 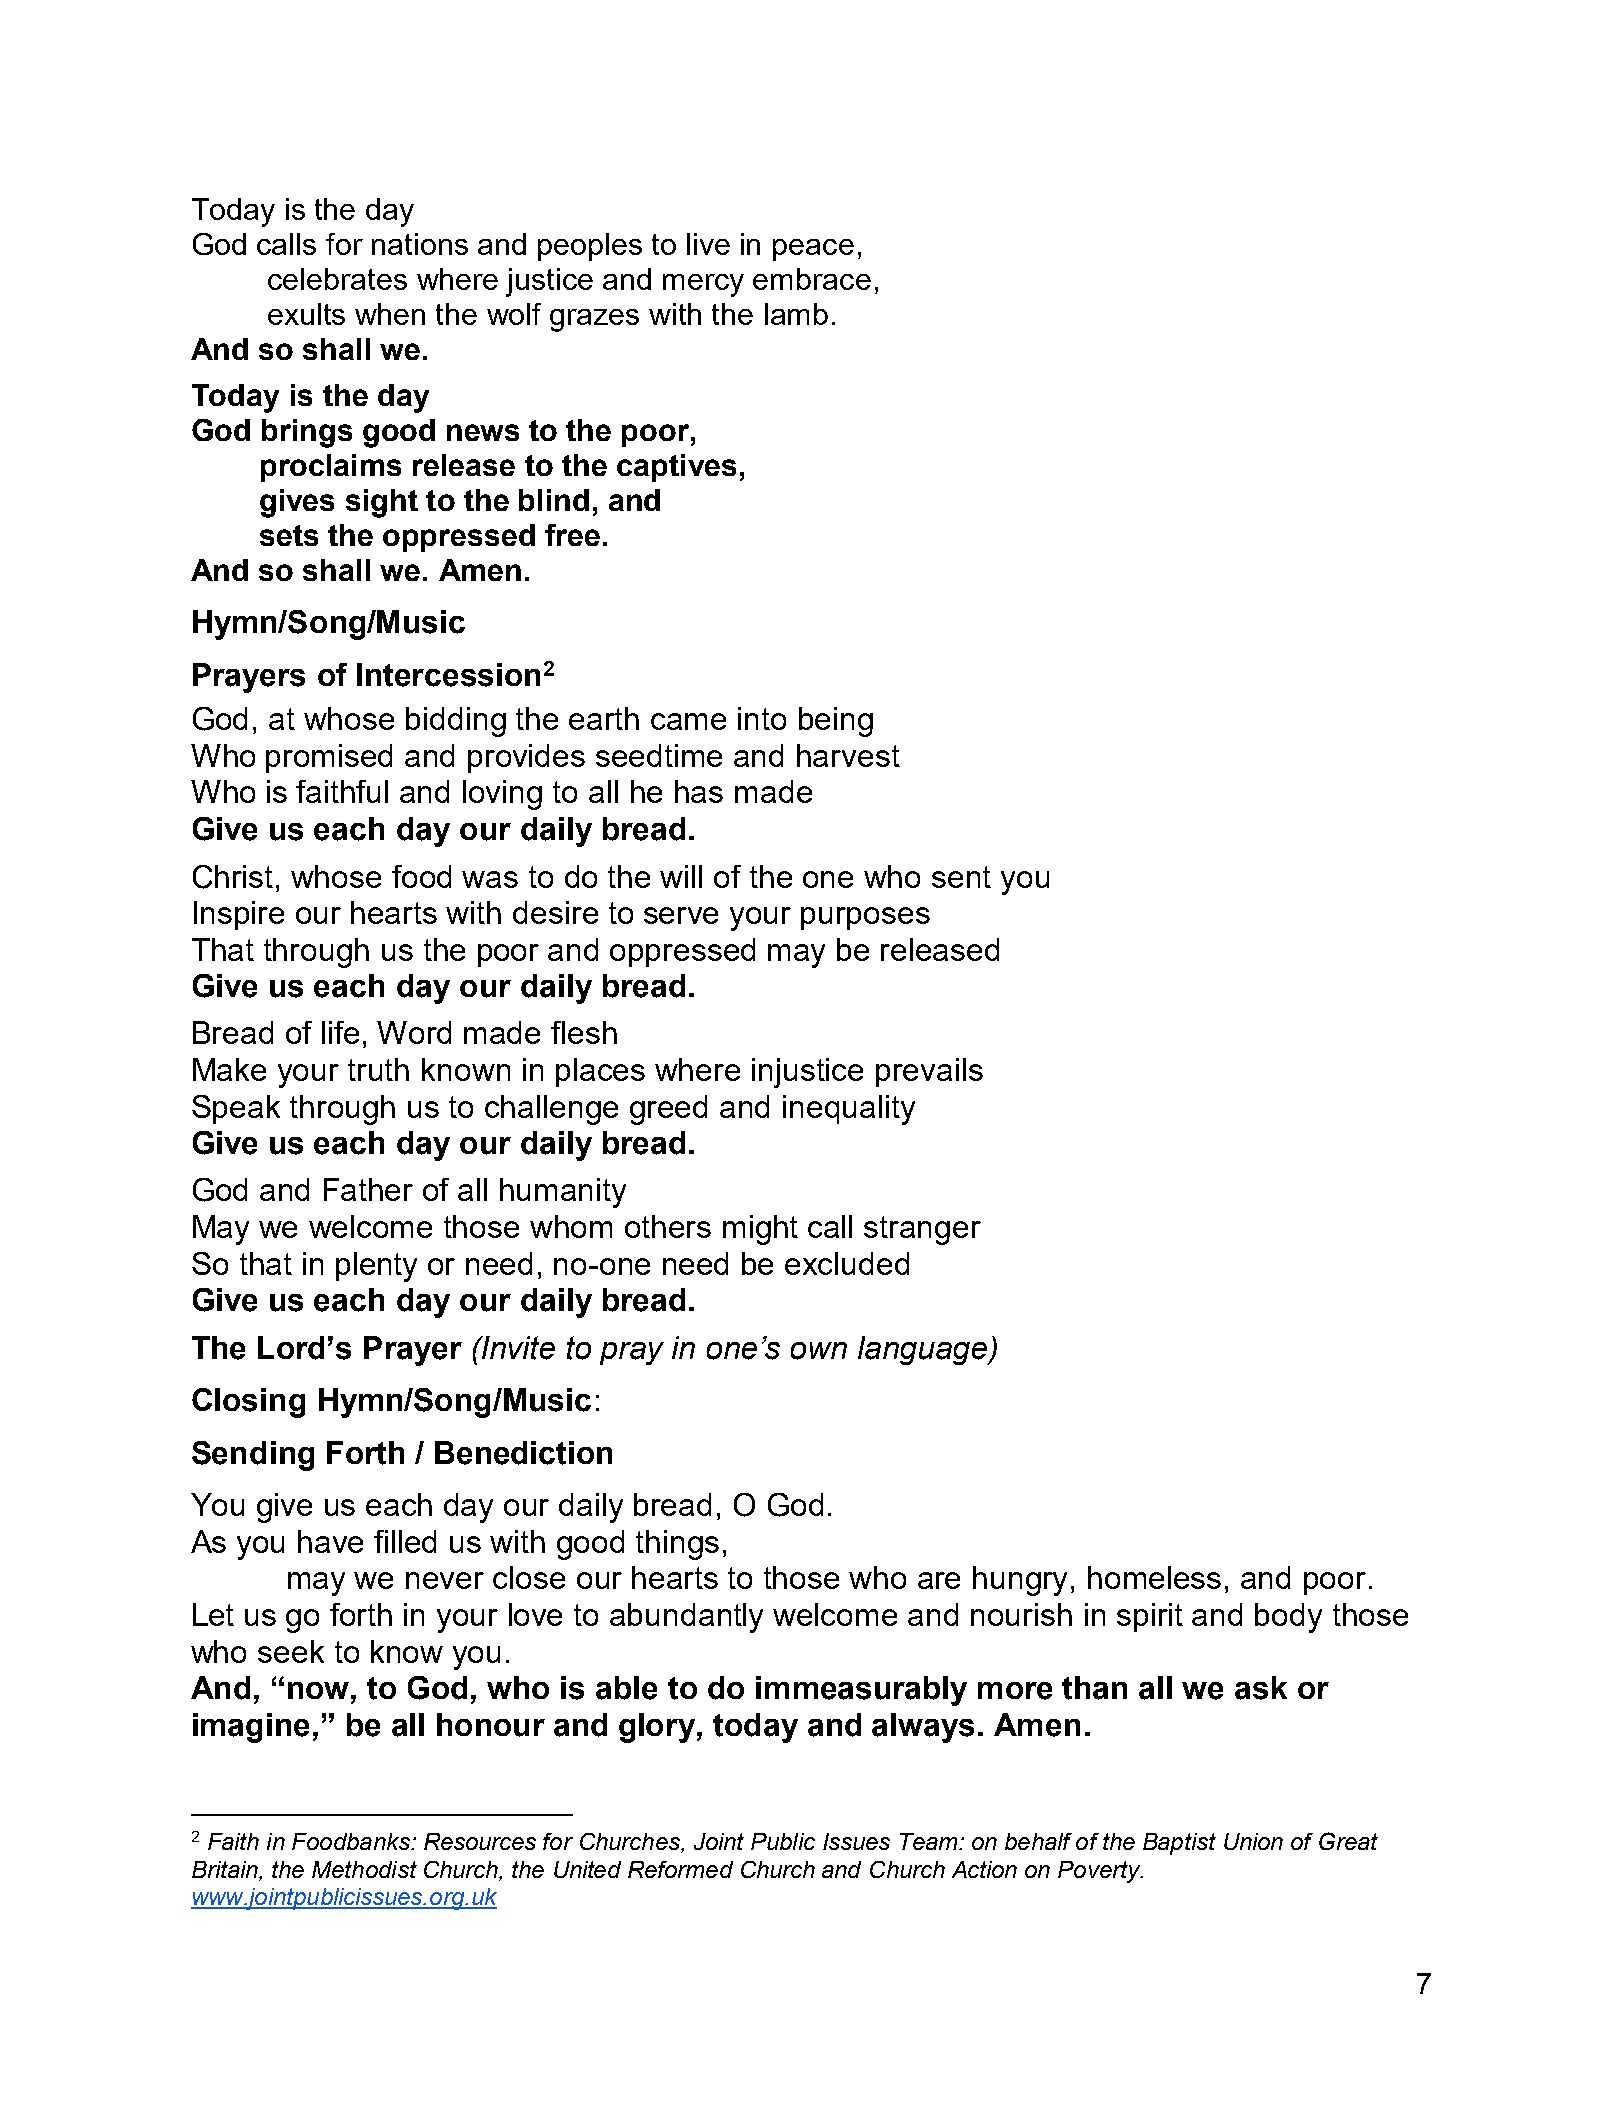 What do you see at coordinates (847, 1263) in the screenshot?
I see `excluded` at bounding box center [847, 1263].
